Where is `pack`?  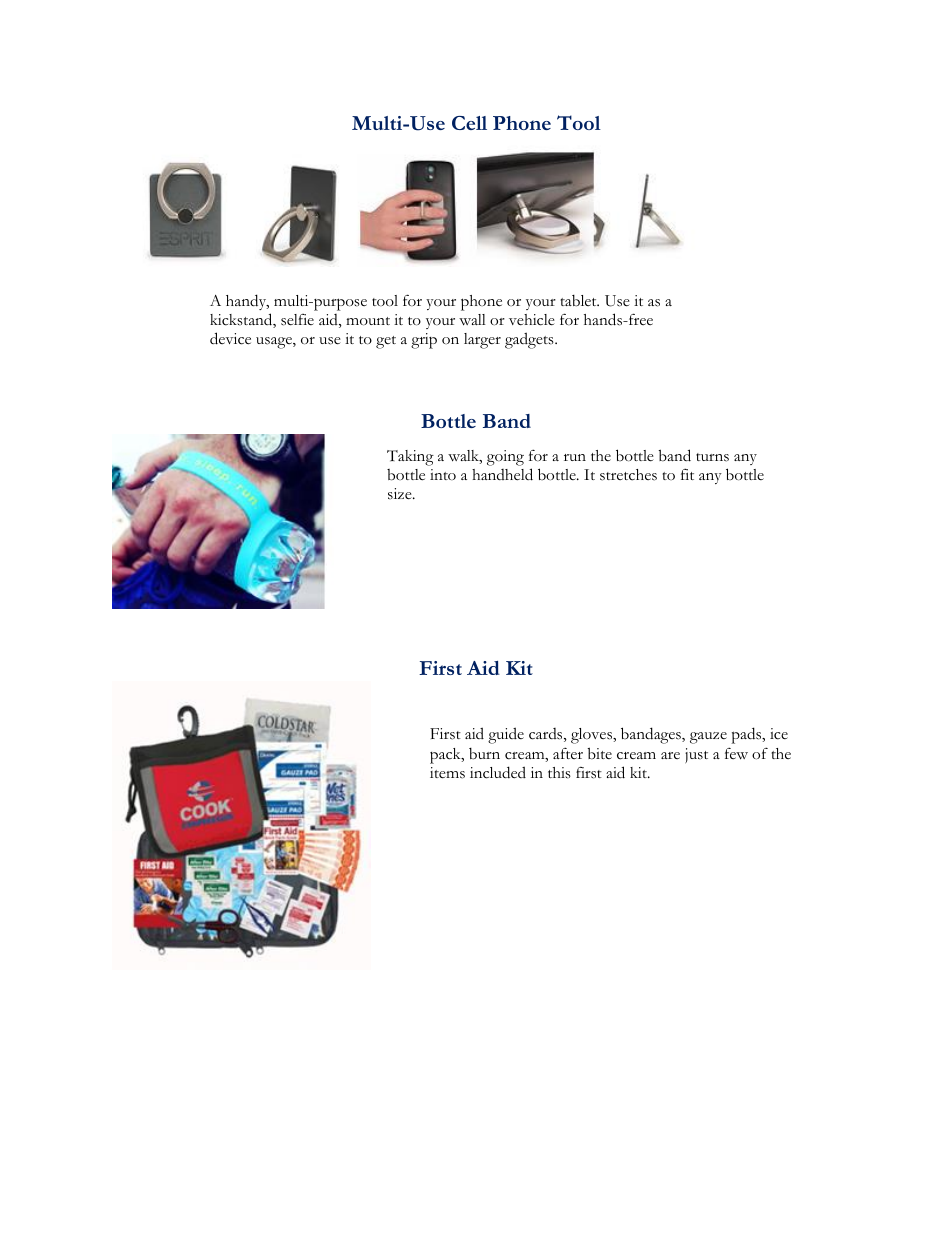 pack is located at coordinates (446, 756).
